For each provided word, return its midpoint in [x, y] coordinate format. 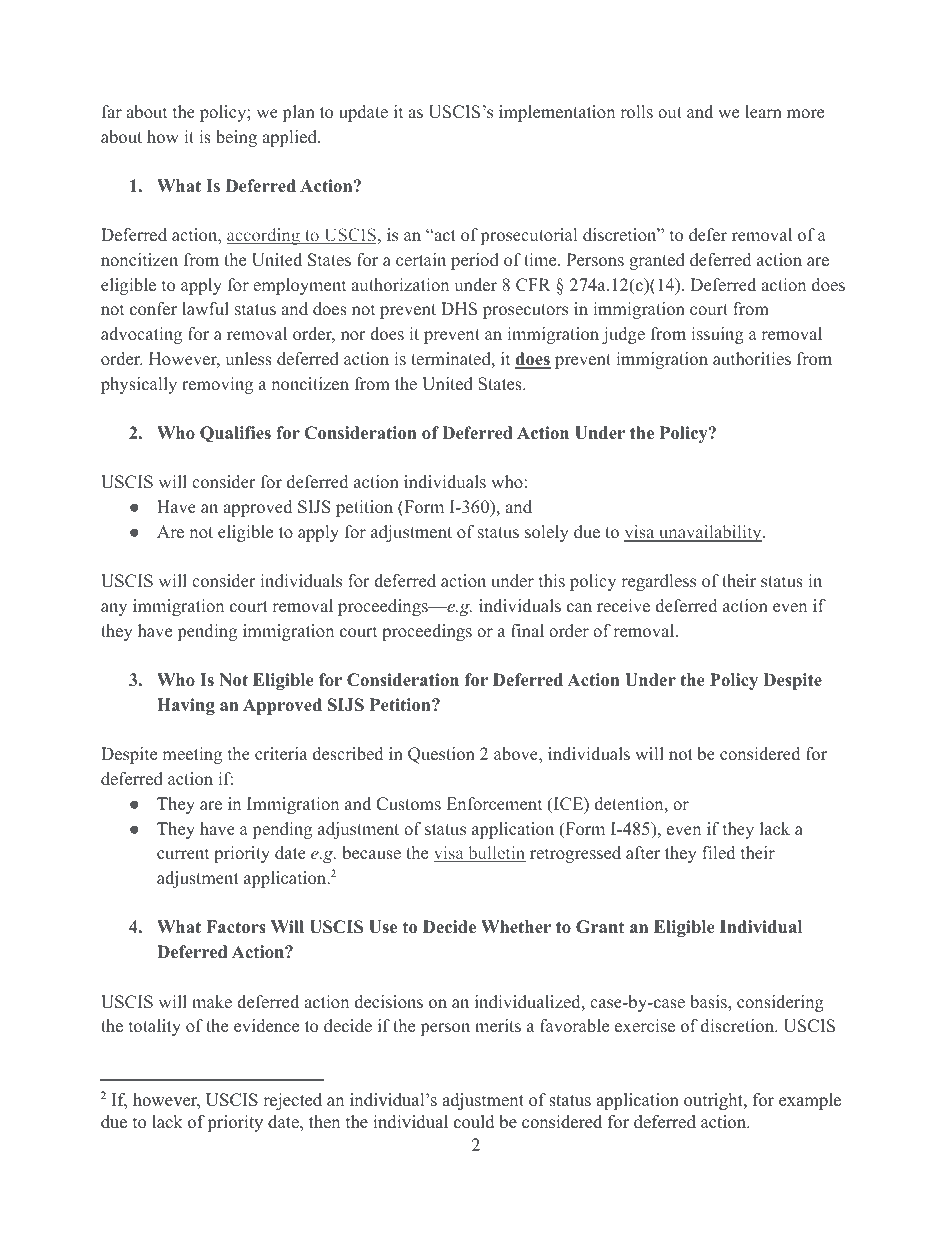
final [527, 630]
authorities [752, 359]
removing [217, 385]
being [236, 138]
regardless [658, 582]
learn [763, 112]
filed [718, 853]
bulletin [496, 854]
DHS [459, 309]
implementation [557, 113]
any [114, 609]
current [183, 854]
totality [155, 1027]
